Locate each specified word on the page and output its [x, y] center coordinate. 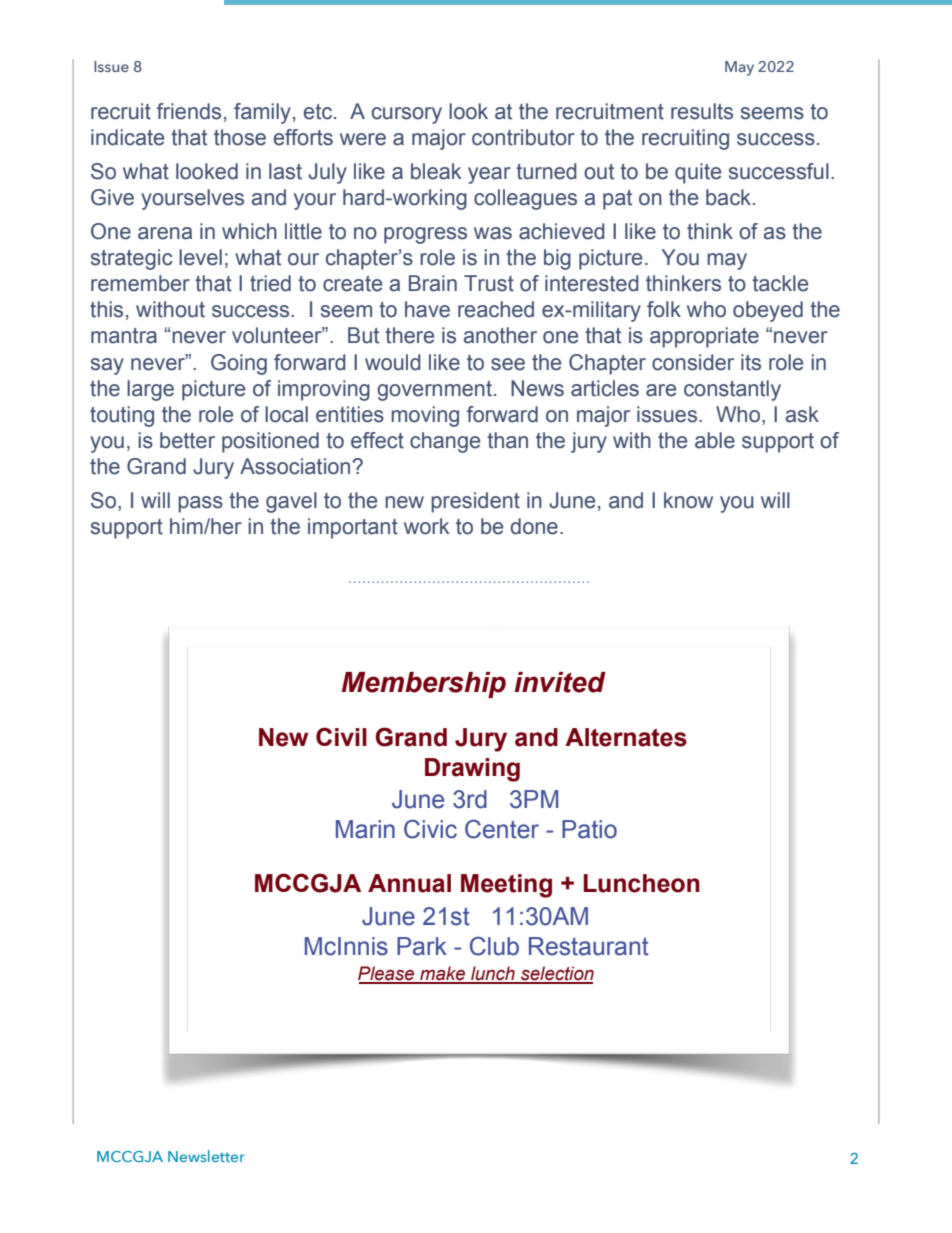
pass [200, 504]
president [475, 502]
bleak [436, 171]
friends [189, 111]
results [702, 111]
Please [387, 974]
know [688, 500]
